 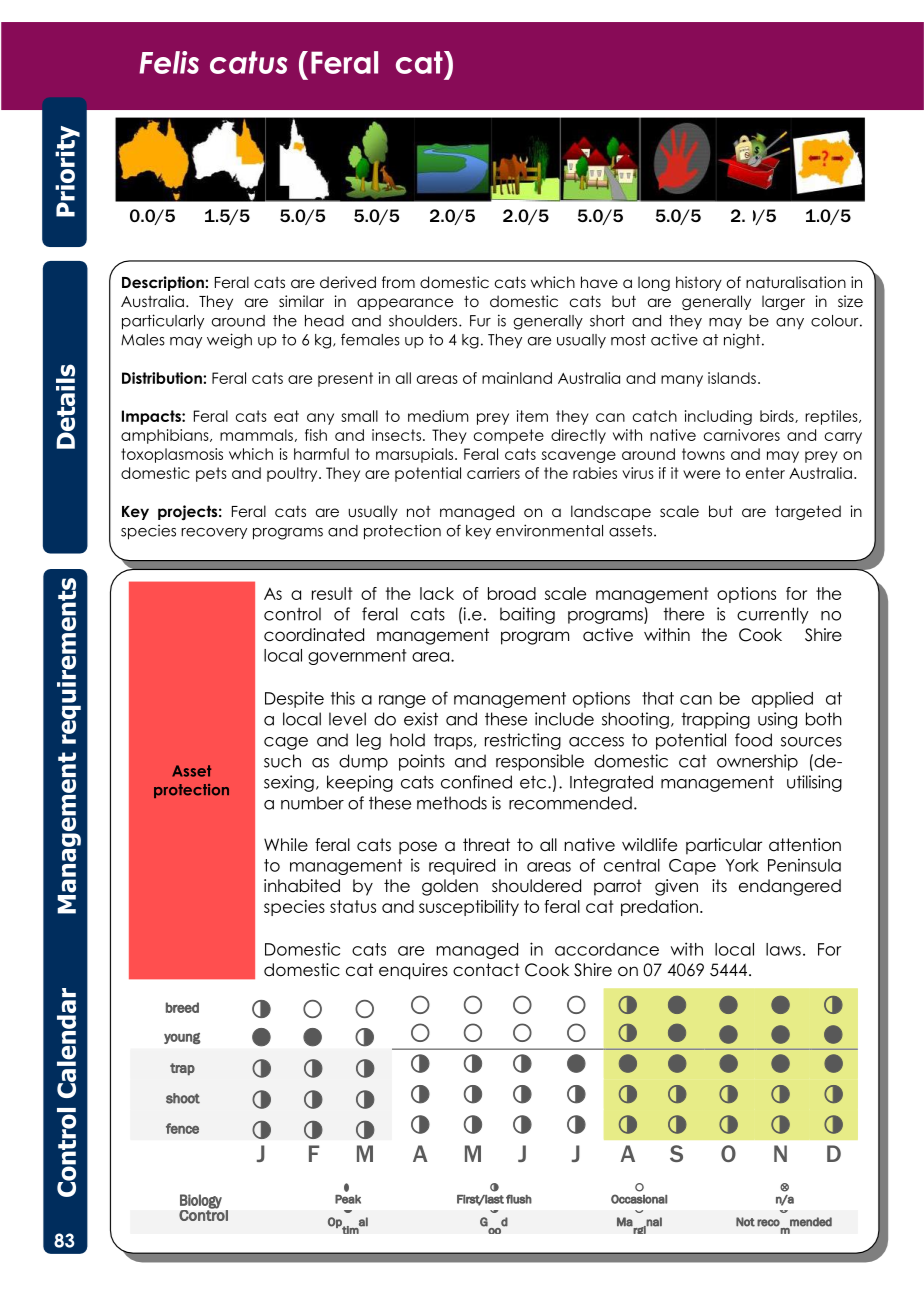 I want to click on weigh, so click(x=229, y=341).
